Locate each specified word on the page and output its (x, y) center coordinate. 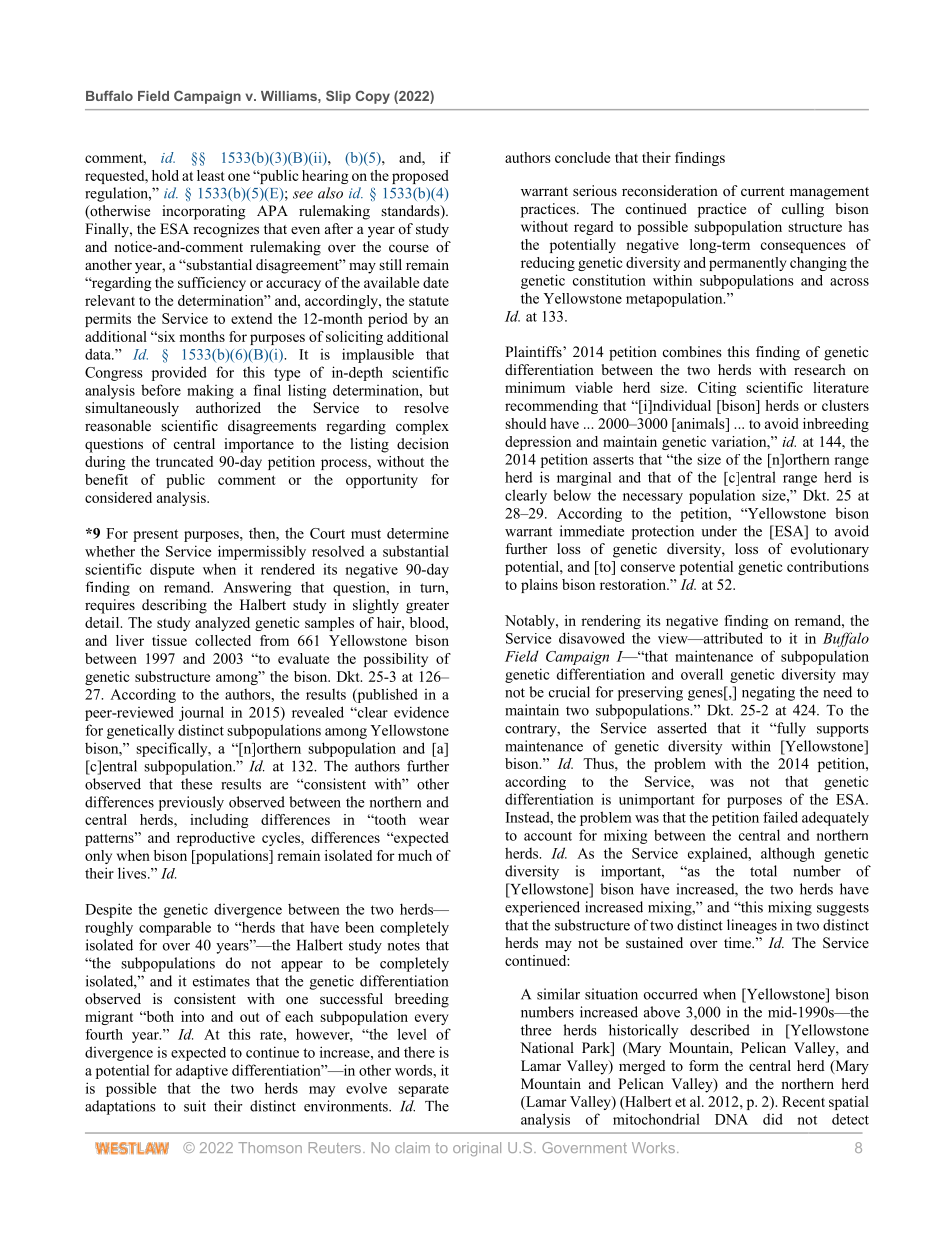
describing (174, 606)
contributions (828, 566)
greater (427, 607)
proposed (420, 177)
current (763, 191)
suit (195, 1106)
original (477, 1149)
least (211, 175)
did (773, 1119)
